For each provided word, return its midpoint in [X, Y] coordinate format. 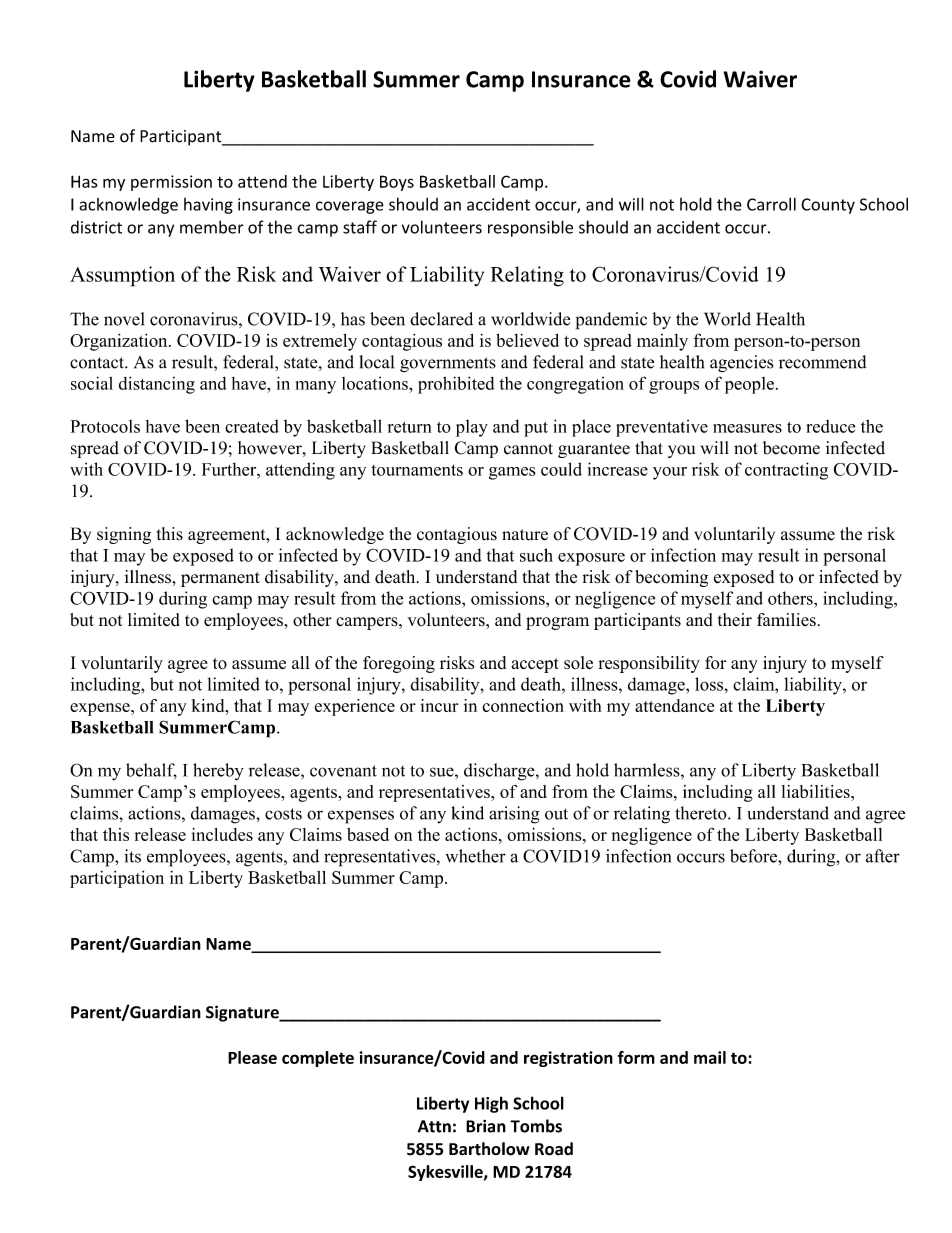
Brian [486, 1126]
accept [535, 665]
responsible [530, 228]
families [786, 619]
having [208, 206]
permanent [220, 579]
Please [252, 1057]
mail [710, 1057]
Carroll [771, 204]
